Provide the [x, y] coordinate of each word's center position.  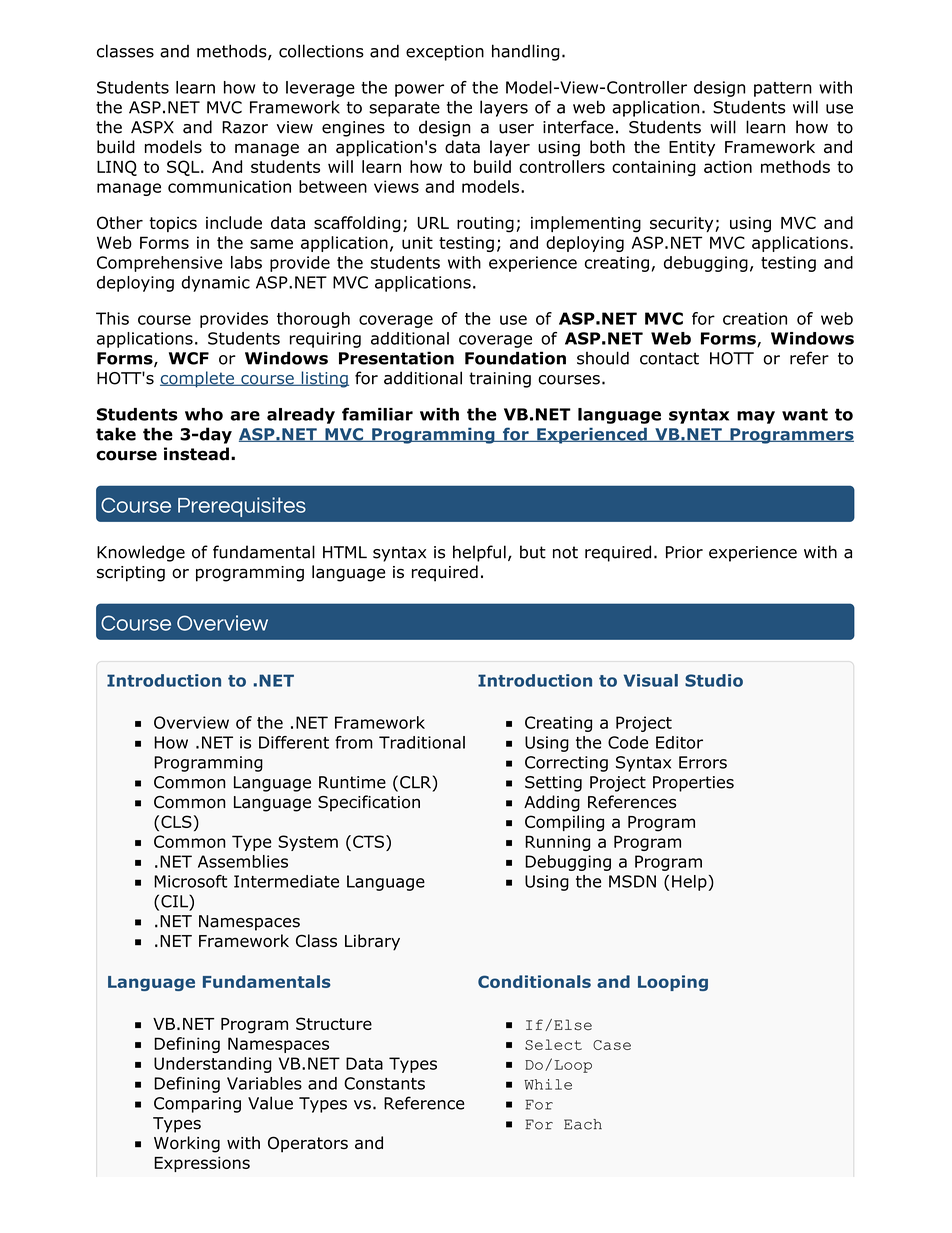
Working [187, 1144]
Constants [384, 1083]
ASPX [152, 127]
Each [583, 1124]
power [419, 90]
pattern [783, 89]
